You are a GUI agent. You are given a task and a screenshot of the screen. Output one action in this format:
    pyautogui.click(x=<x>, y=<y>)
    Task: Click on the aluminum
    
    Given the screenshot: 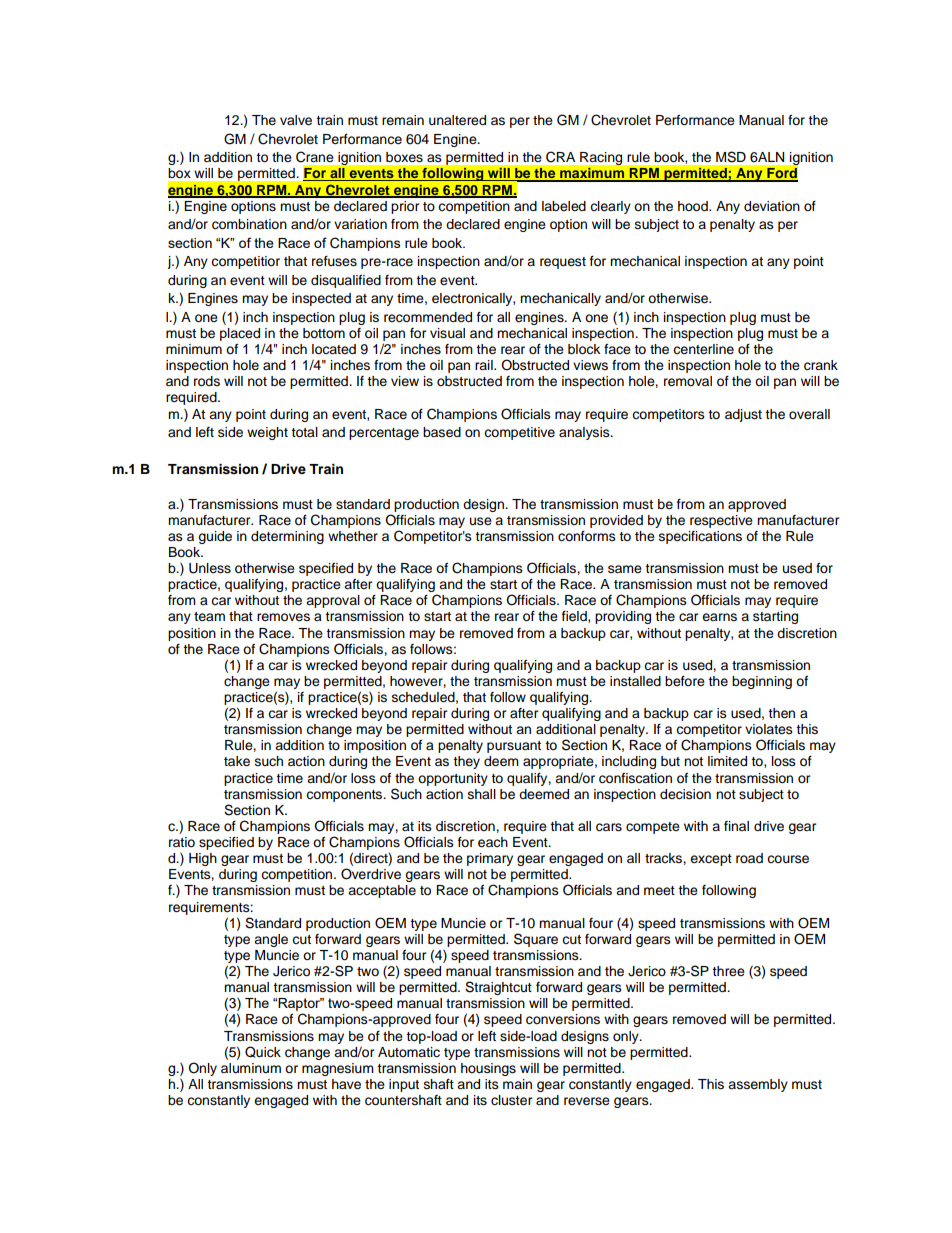 What is the action you would take?
    pyautogui.click(x=251, y=1068)
